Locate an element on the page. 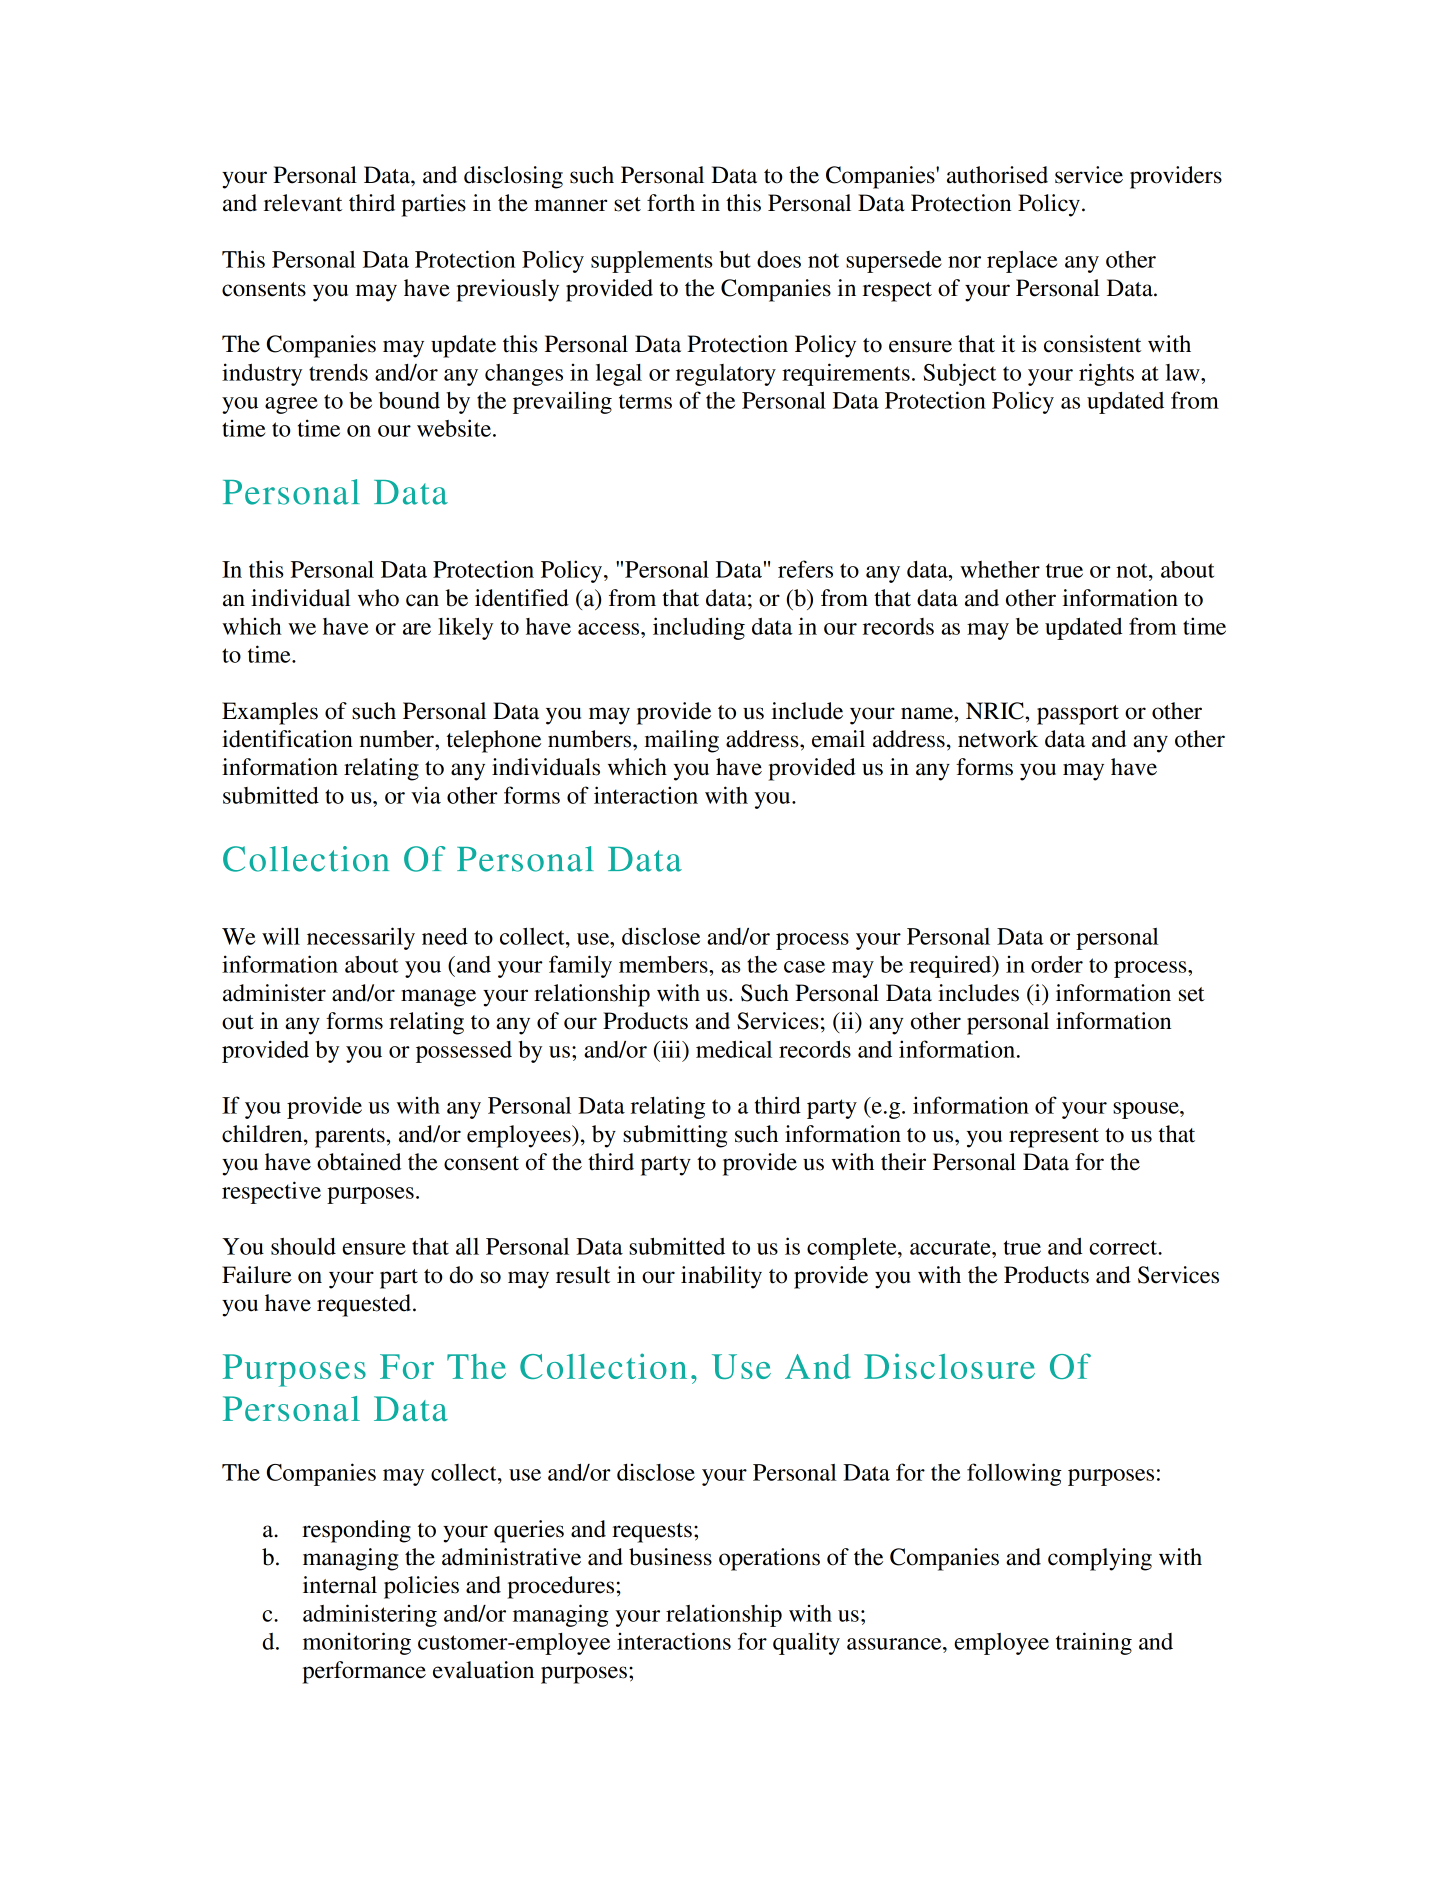 Image resolution: width=1452 pixels, height=1879 pixels. monitoring is located at coordinates (357, 1643).
